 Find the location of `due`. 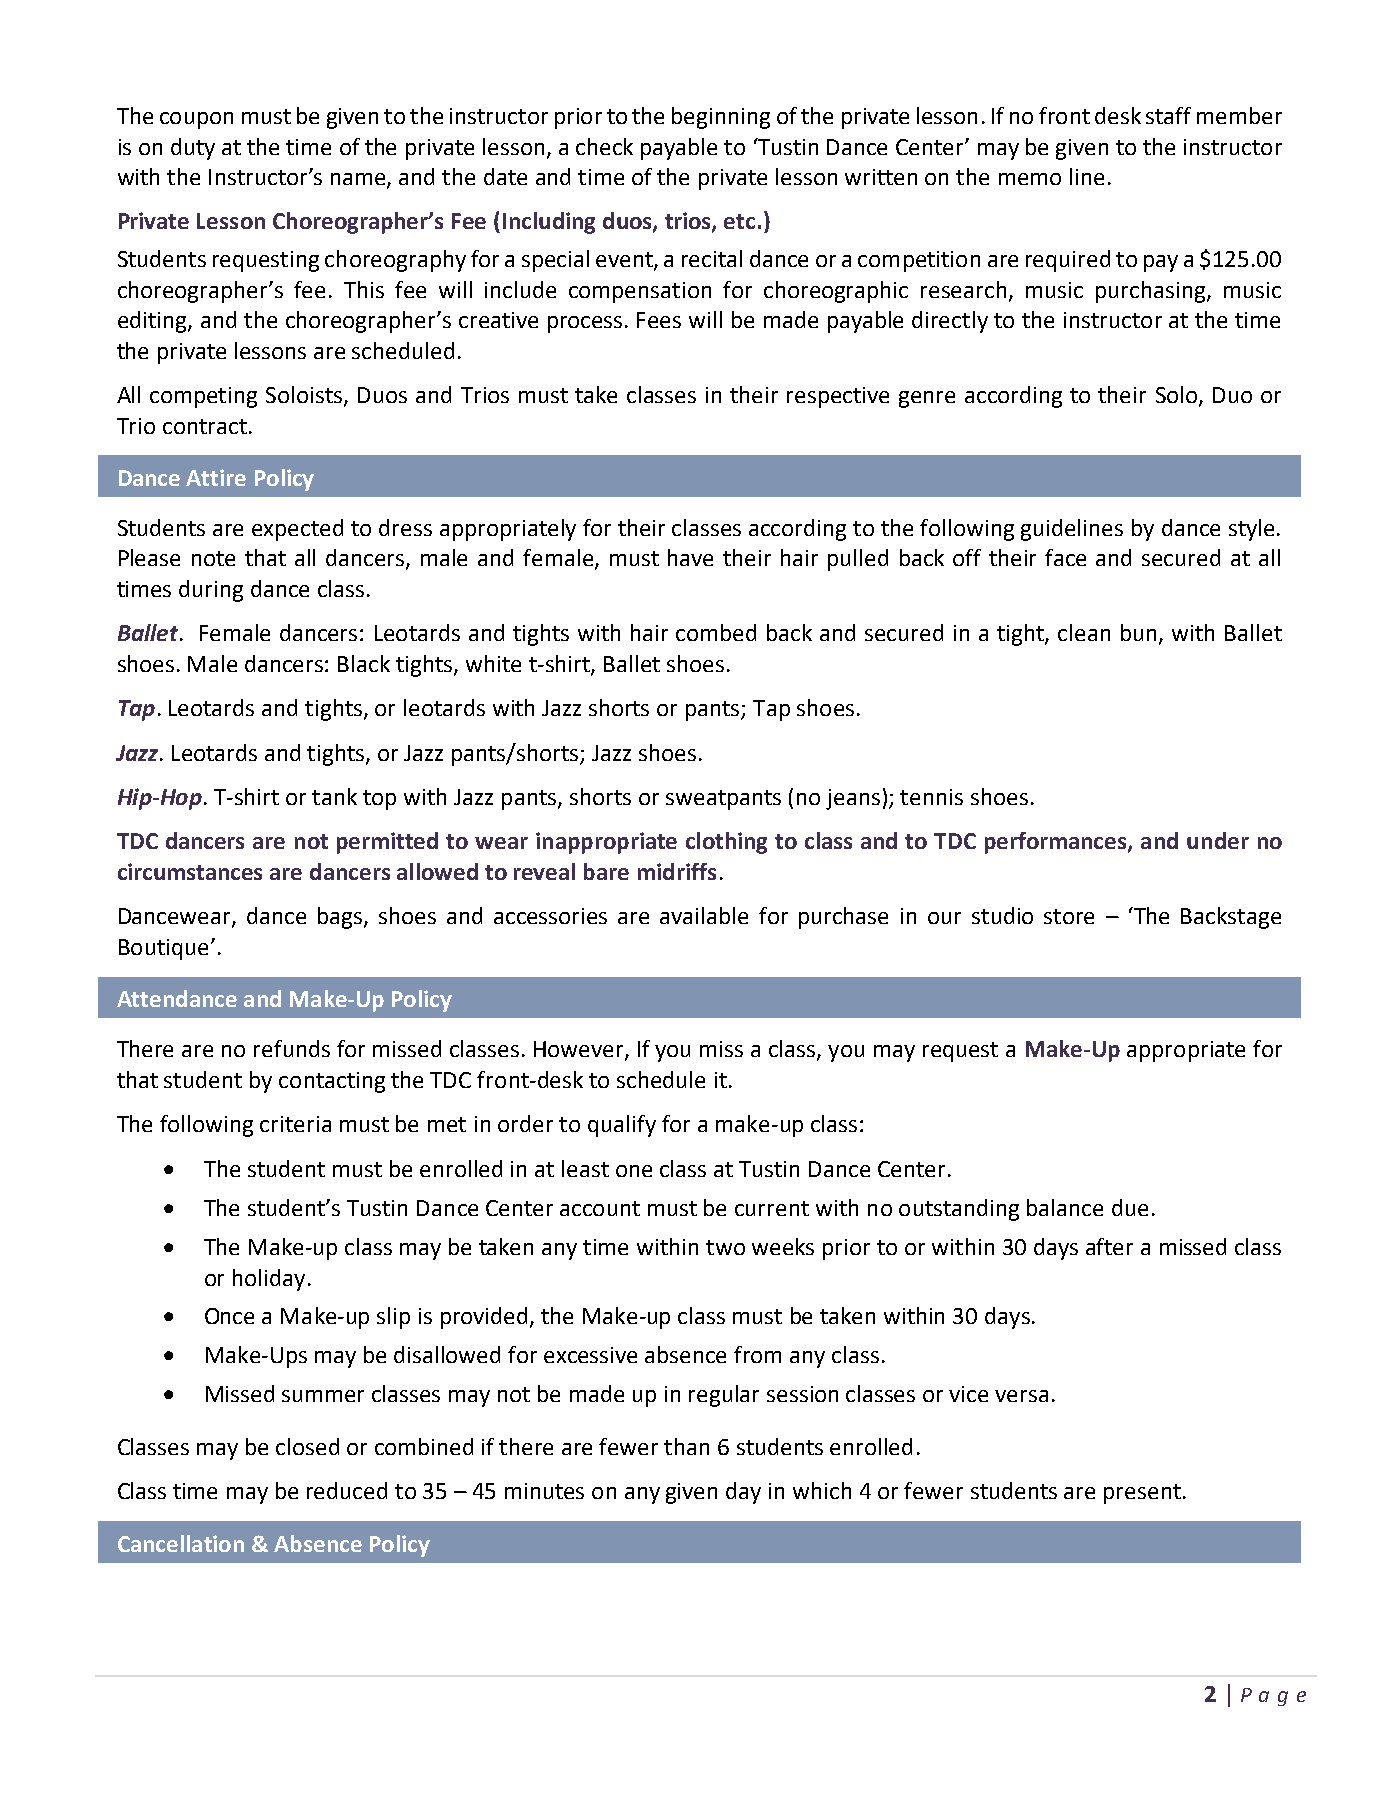

due is located at coordinates (1130, 1207).
